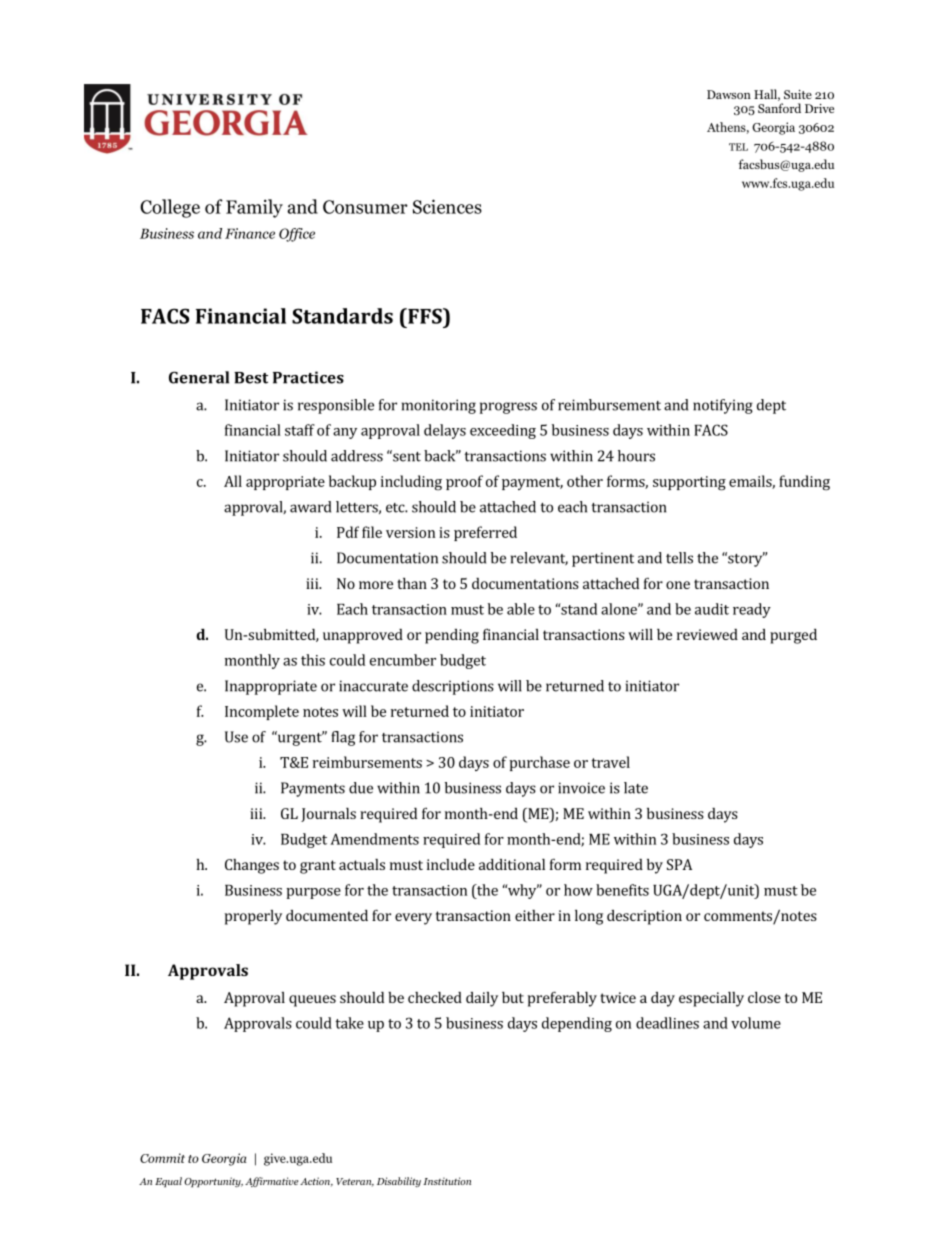 The image size is (952, 1233). I want to click on able, so click(521, 609).
